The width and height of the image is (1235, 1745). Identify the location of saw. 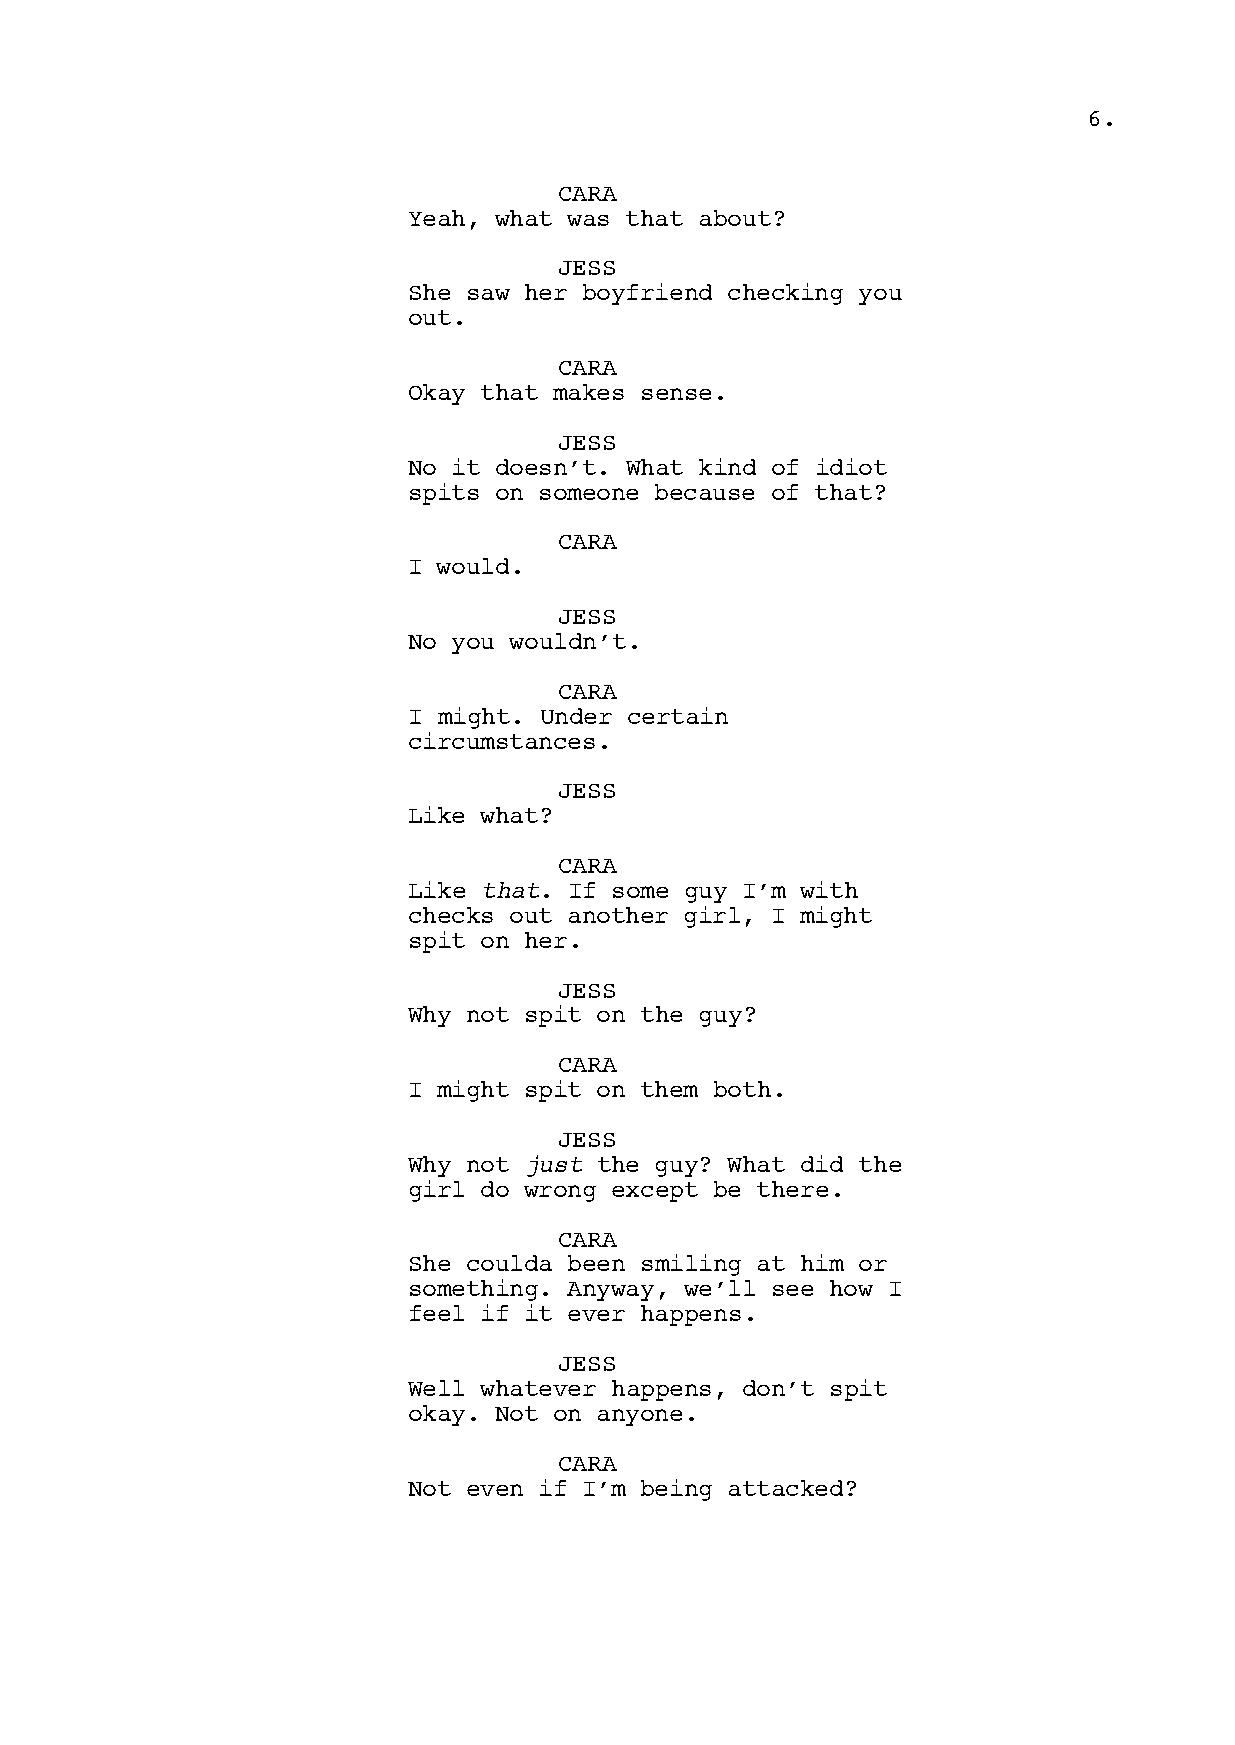
(489, 294).
